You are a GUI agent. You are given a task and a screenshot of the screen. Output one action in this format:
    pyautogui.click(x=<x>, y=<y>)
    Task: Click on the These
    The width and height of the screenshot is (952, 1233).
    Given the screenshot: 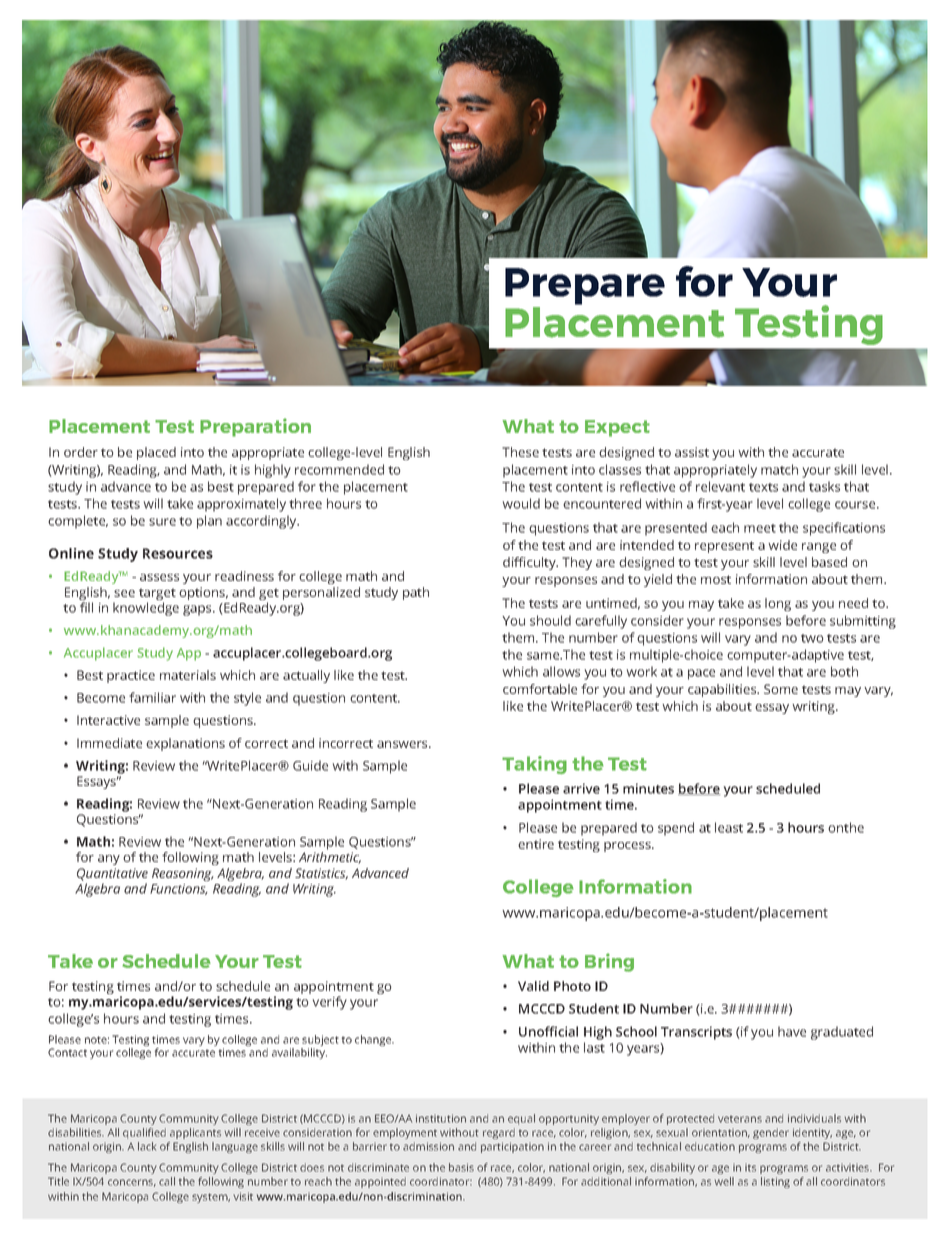 What is the action you would take?
    pyautogui.click(x=520, y=452)
